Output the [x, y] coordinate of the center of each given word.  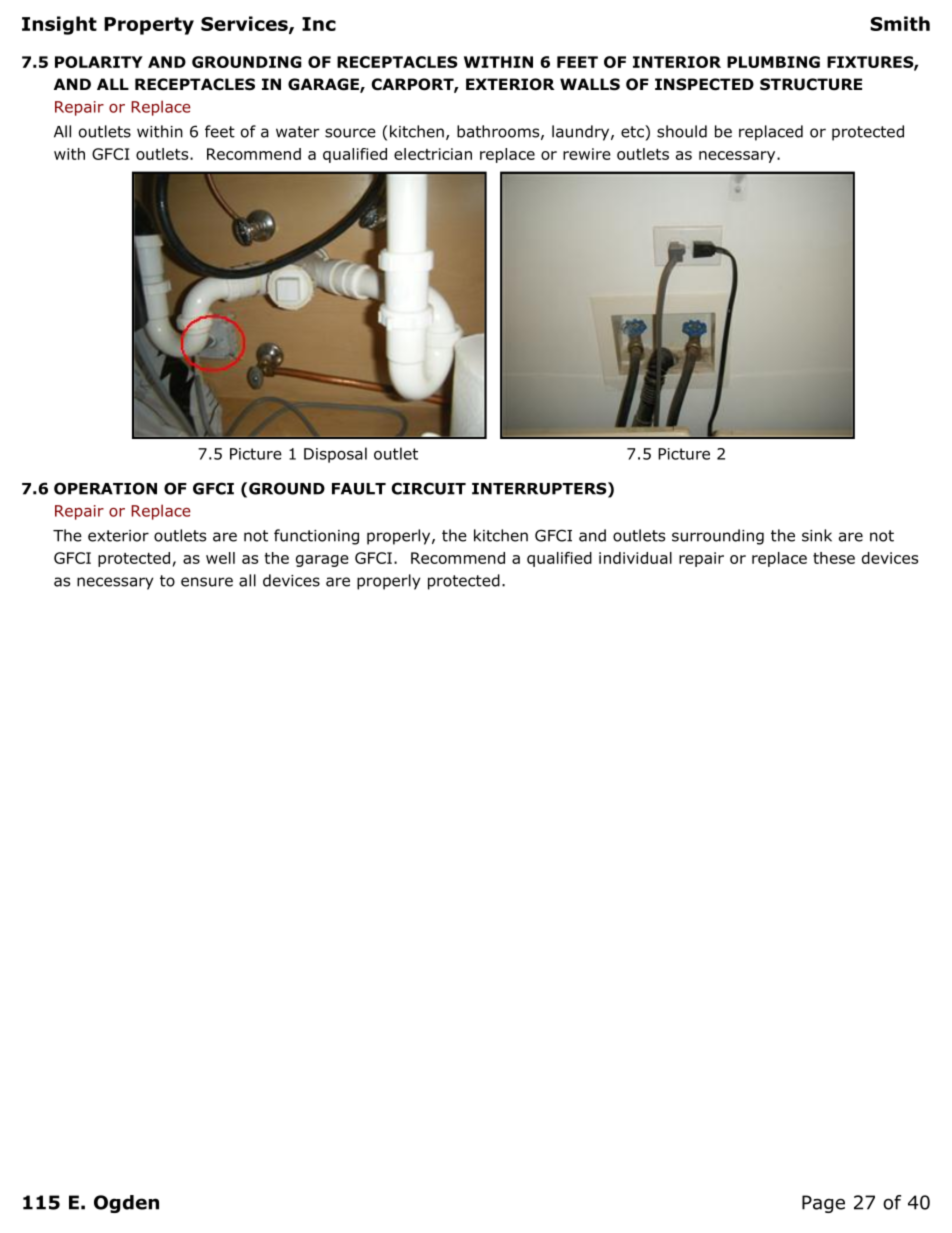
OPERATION [105, 488]
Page [823, 1204]
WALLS [590, 84]
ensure [207, 582]
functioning [316, 537]
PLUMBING [773, 62]
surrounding [718, 537]
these [834, 558]
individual [635, 558]
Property [149, 26]
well [220, 558]
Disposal [335, 455]
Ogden [126, 1204]
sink [817, 535]
